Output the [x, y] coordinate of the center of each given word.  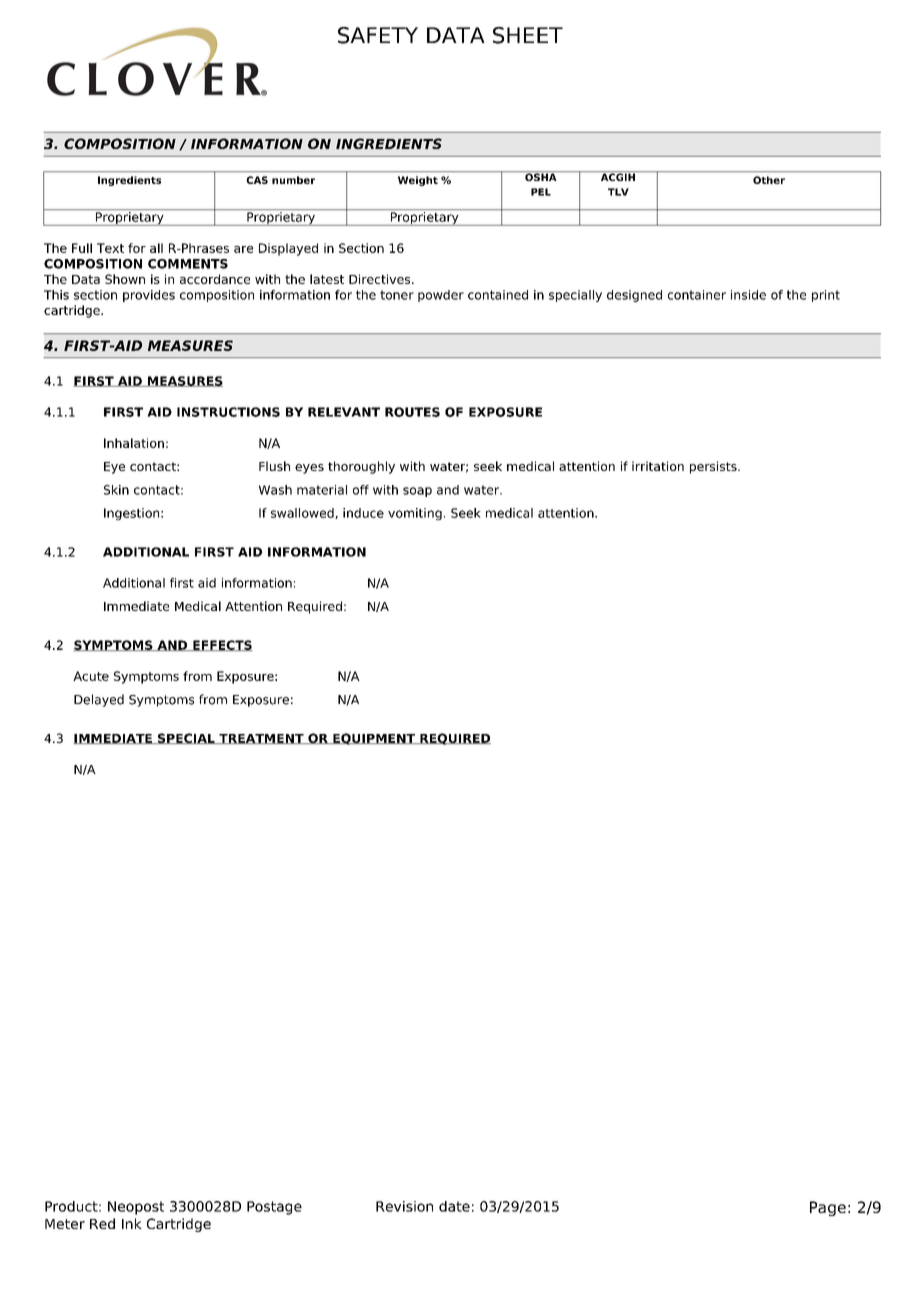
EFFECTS [222, 645]
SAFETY [378, 35]
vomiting [415, 514]
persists [714, 467]
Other [769, 180]
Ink [132, 1223]
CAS [257, 180]
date [454, 1206]
